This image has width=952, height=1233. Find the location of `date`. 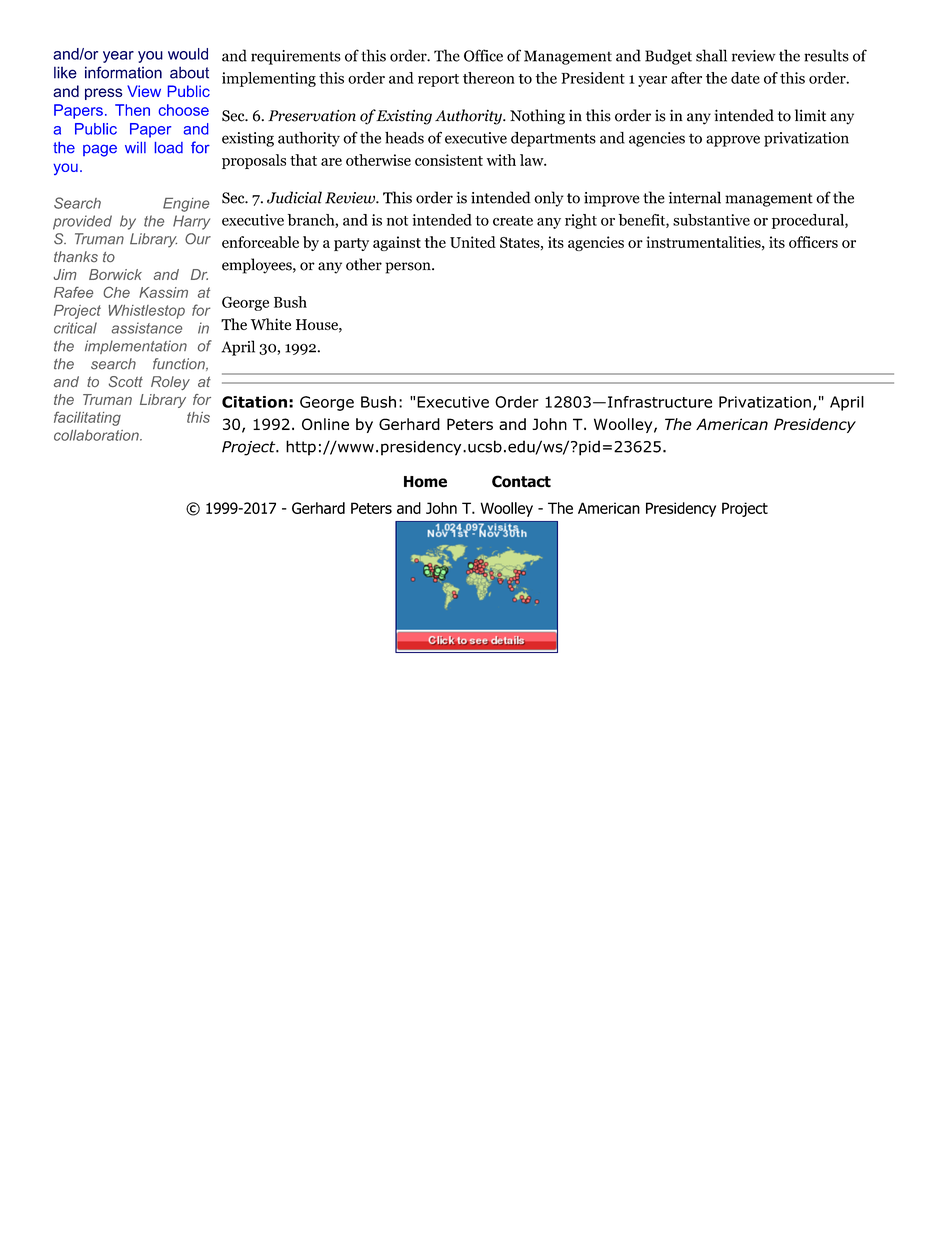

date is located at coordinates (745, 78).
